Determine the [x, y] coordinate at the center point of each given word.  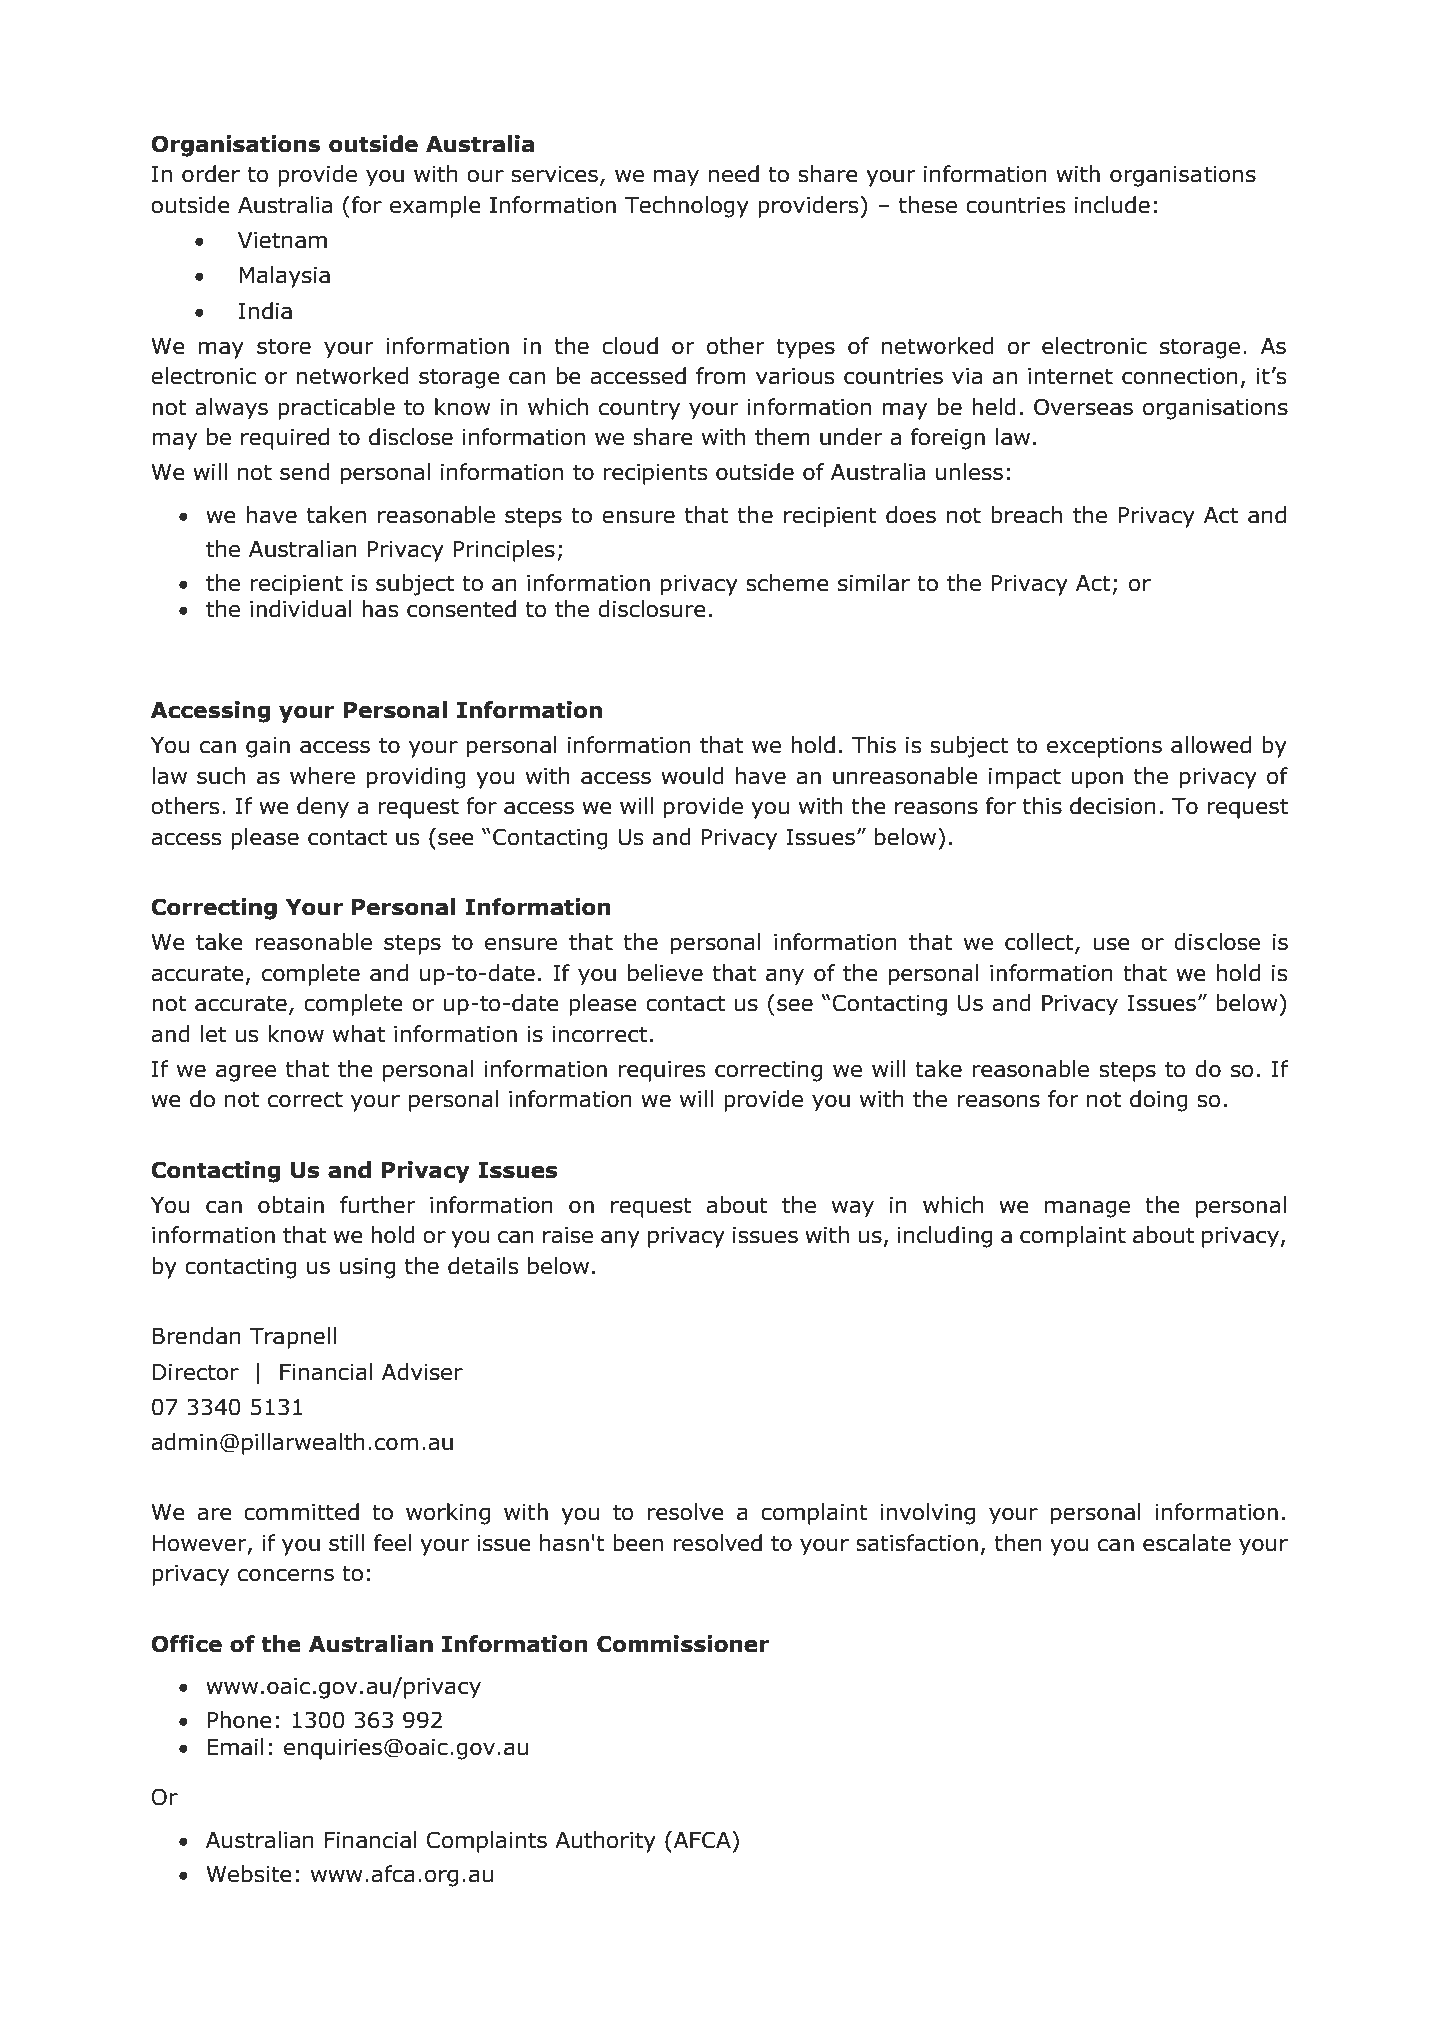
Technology [687, 207]
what [359, 1034]
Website [249, 1874]
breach [1026, 515]
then [1018, 1543]
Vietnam [282, 240]
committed [301, 1512]
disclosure [652, 609]
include [1112, 205]
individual [300, 609]
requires [662, 1071]
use [1111, 944]
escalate [1187, 1543]
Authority [605, 1842]
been [638, 1543]
